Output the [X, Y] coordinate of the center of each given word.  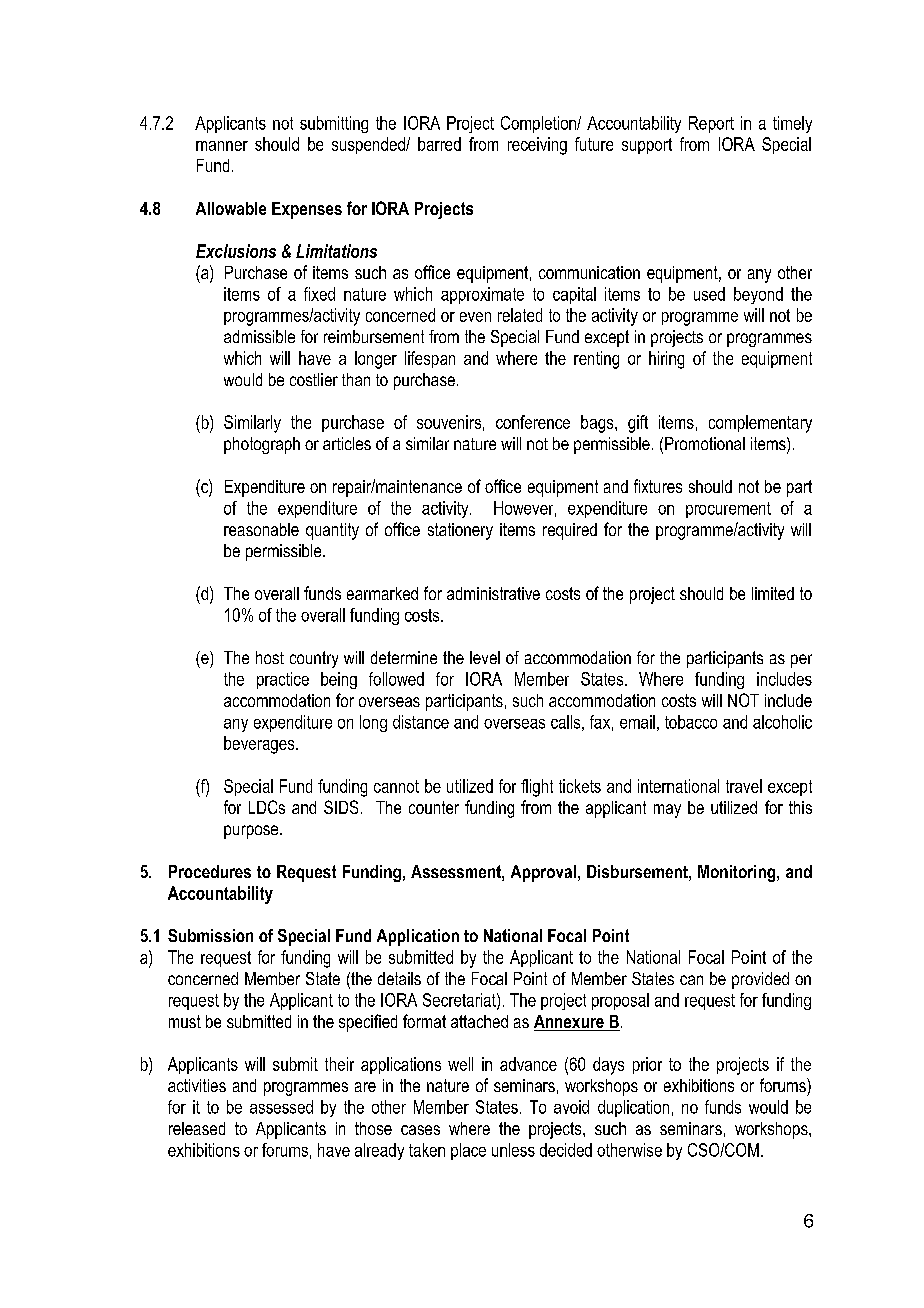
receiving [537, 146]
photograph [262, 445]
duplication [633, 1108]
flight [537, 788]
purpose [252, 832]
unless [513, 1150]
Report [711, 124]
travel [744, 786]
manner [222, 146]
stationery [460, 531]
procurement [728, 510]
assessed [281, 1107]
